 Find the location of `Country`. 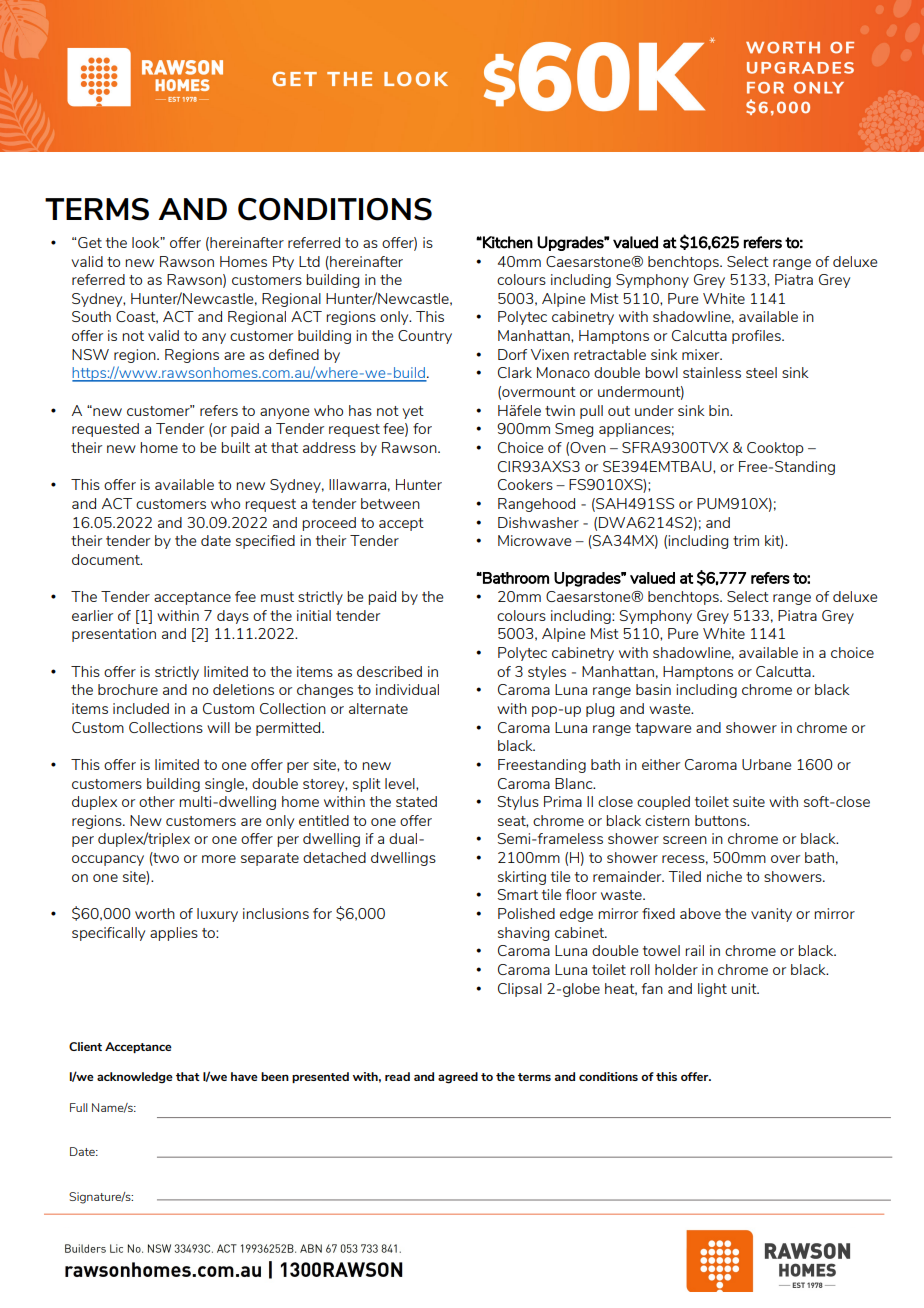

Country is located at coordinates (425, 337).
